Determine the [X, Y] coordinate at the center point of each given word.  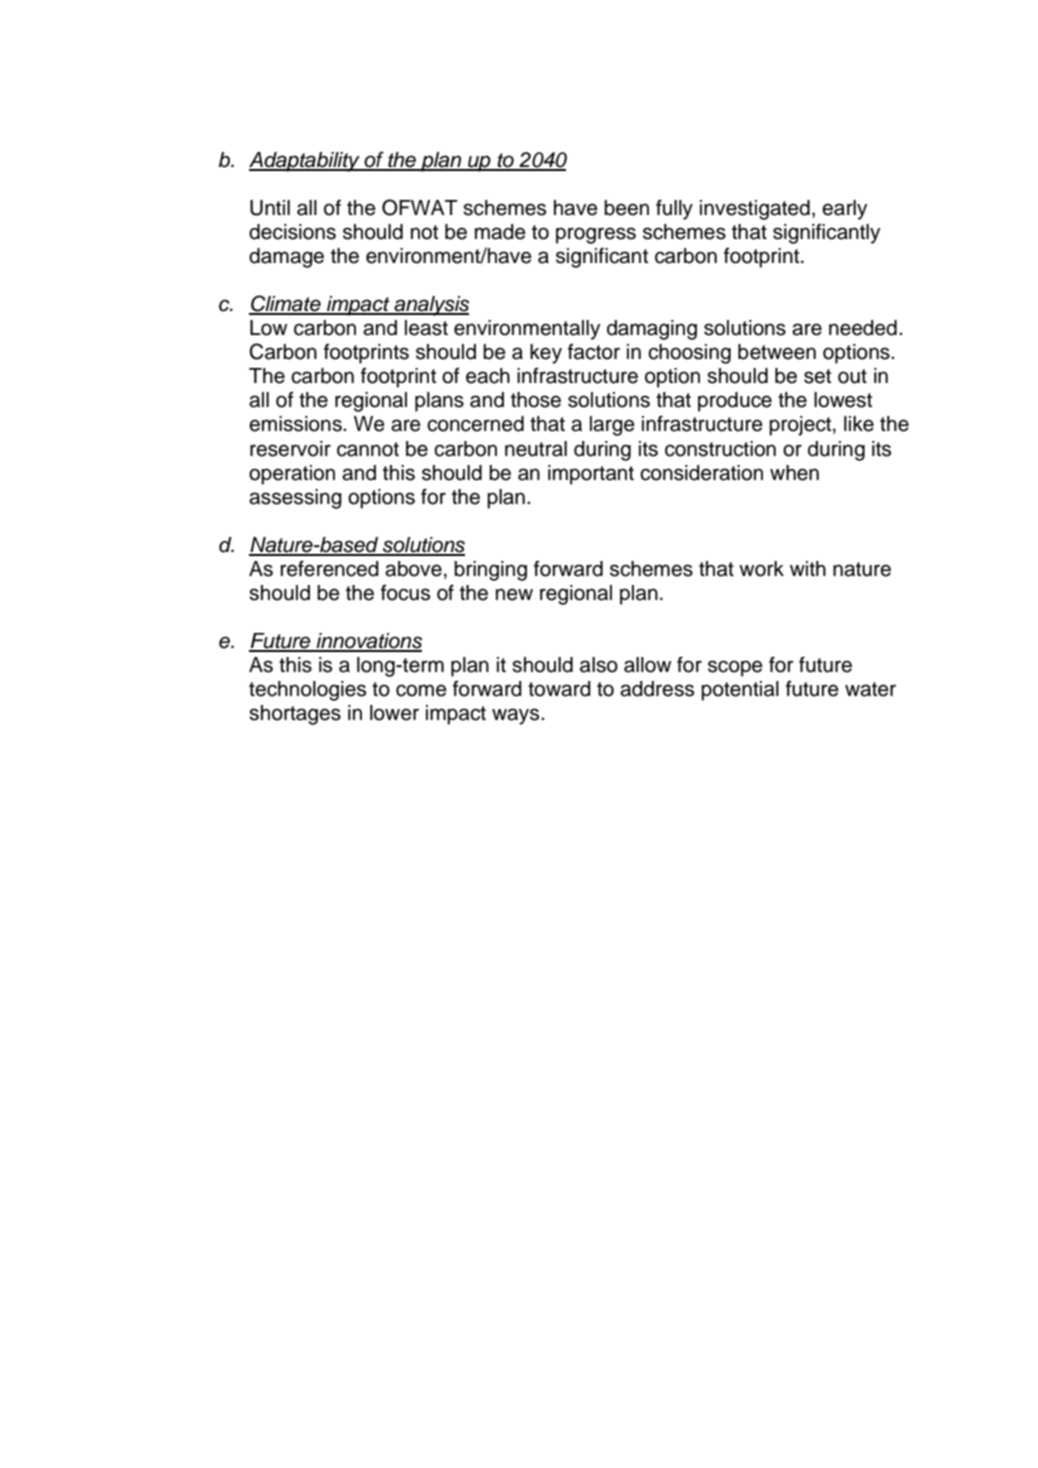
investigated [755, 210]
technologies [307, 691]
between [777, 352]
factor [594, 352]
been [626, 208]
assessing [295, 499]
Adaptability [305, 162]
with [808, 568]
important [591, 475]
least [426, 328]
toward [559, 689]
